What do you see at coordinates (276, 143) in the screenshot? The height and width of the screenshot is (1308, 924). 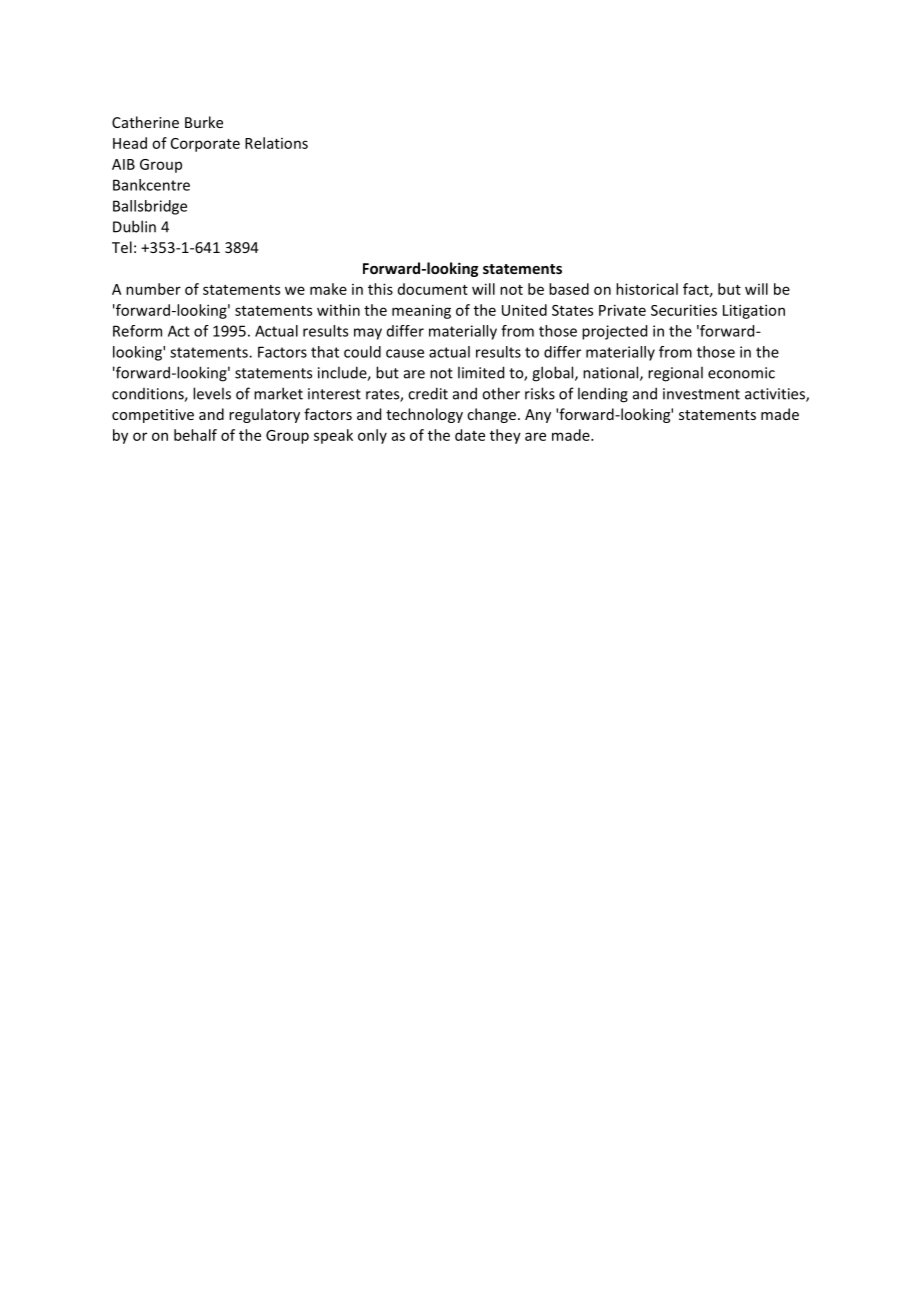 I see `Relations` at bounding box center [276, 143].
